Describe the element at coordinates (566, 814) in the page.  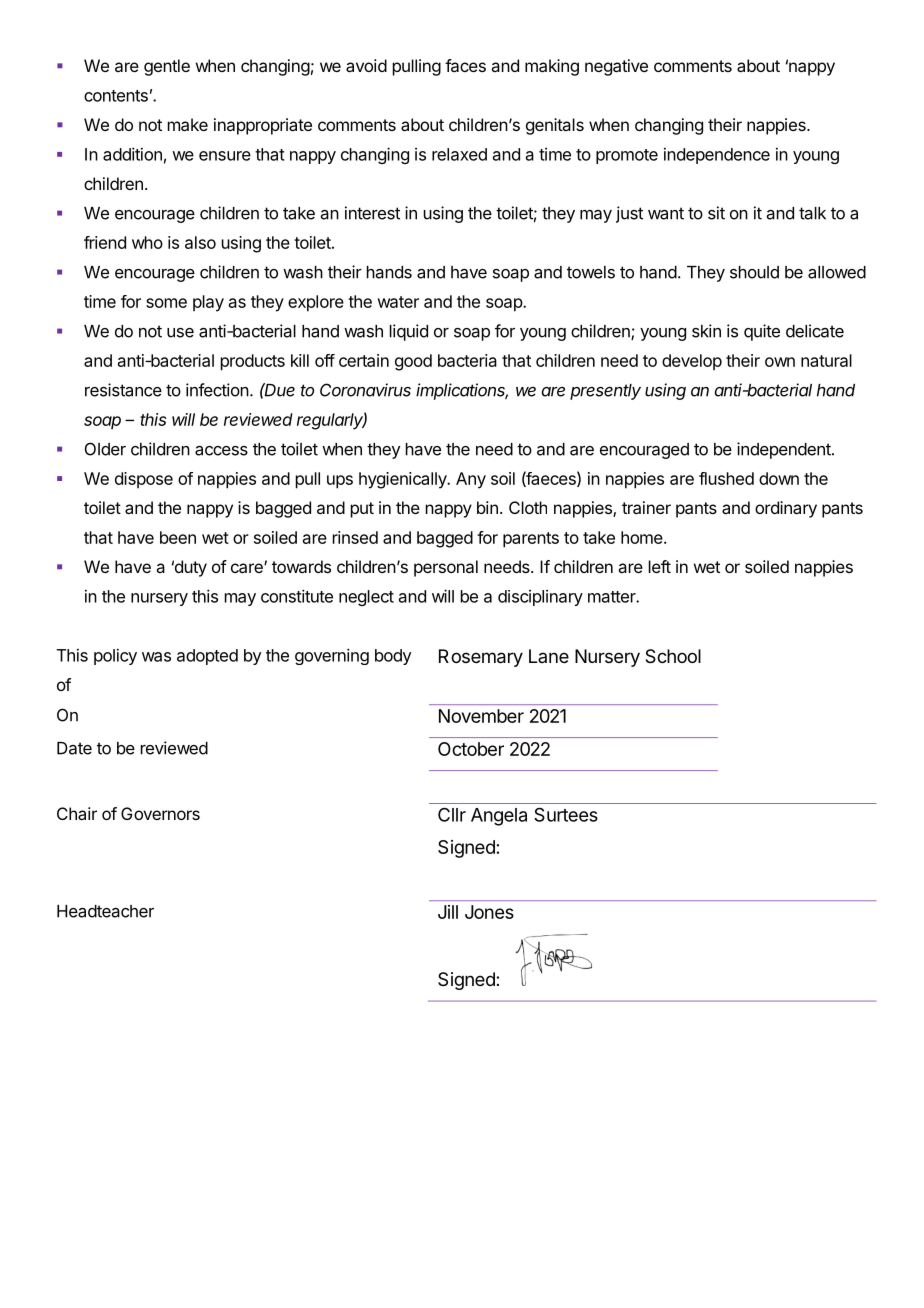
I see `Surtees` at that location.
